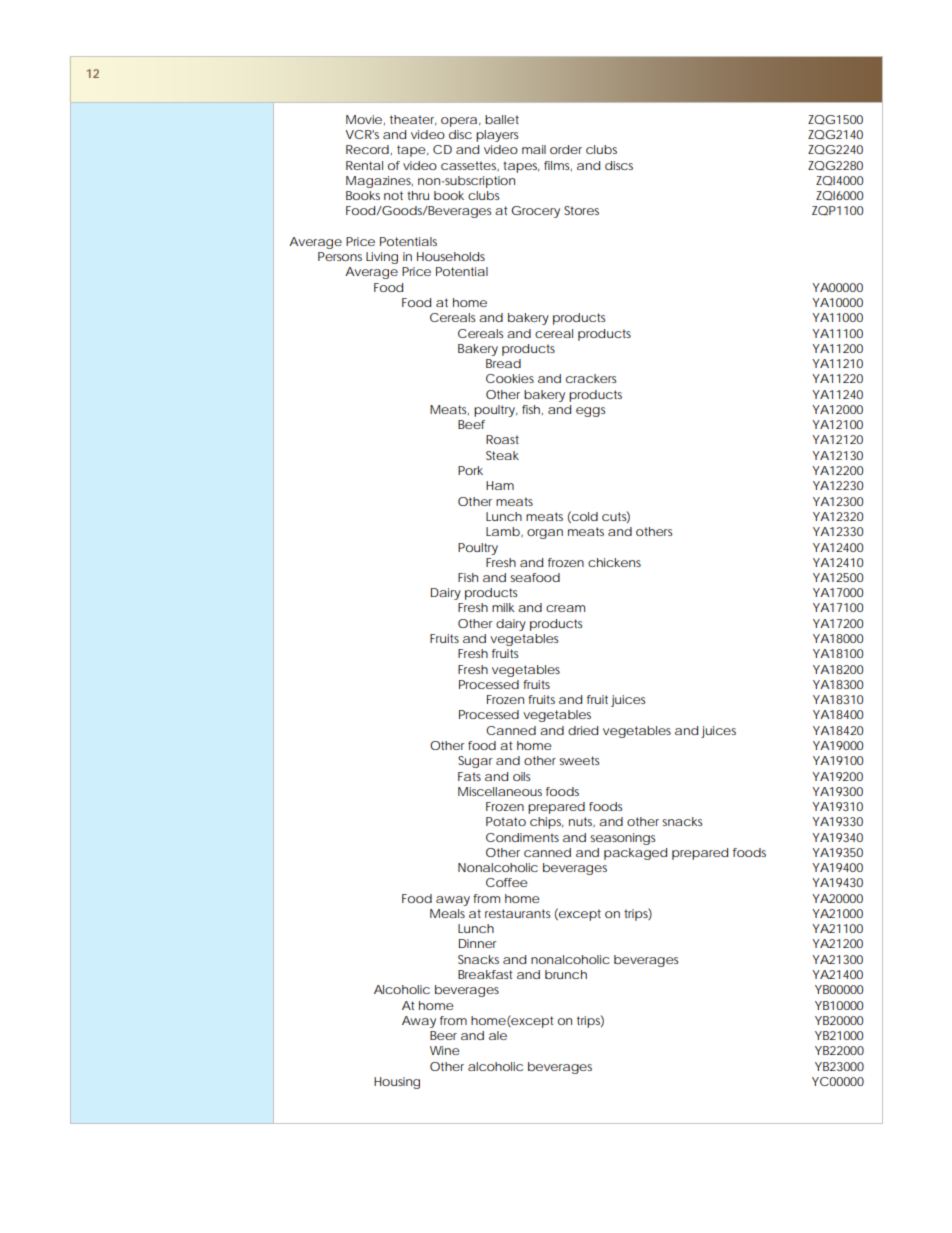  Describe the element at coordinates (566, 149) in the screenshot. I see `order` at that location.
